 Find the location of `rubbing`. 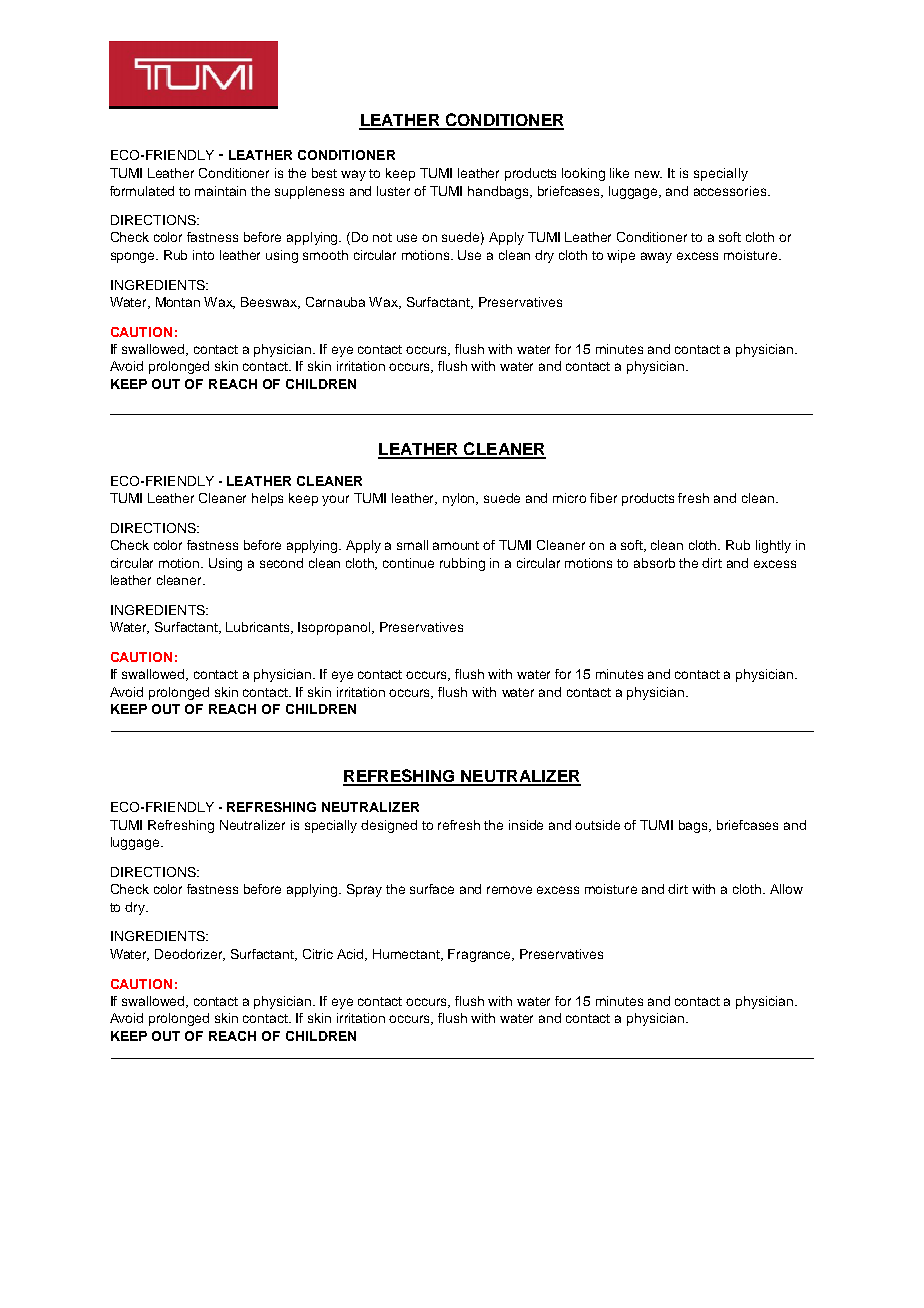

rubbing is located at coordinates (462, 564).
